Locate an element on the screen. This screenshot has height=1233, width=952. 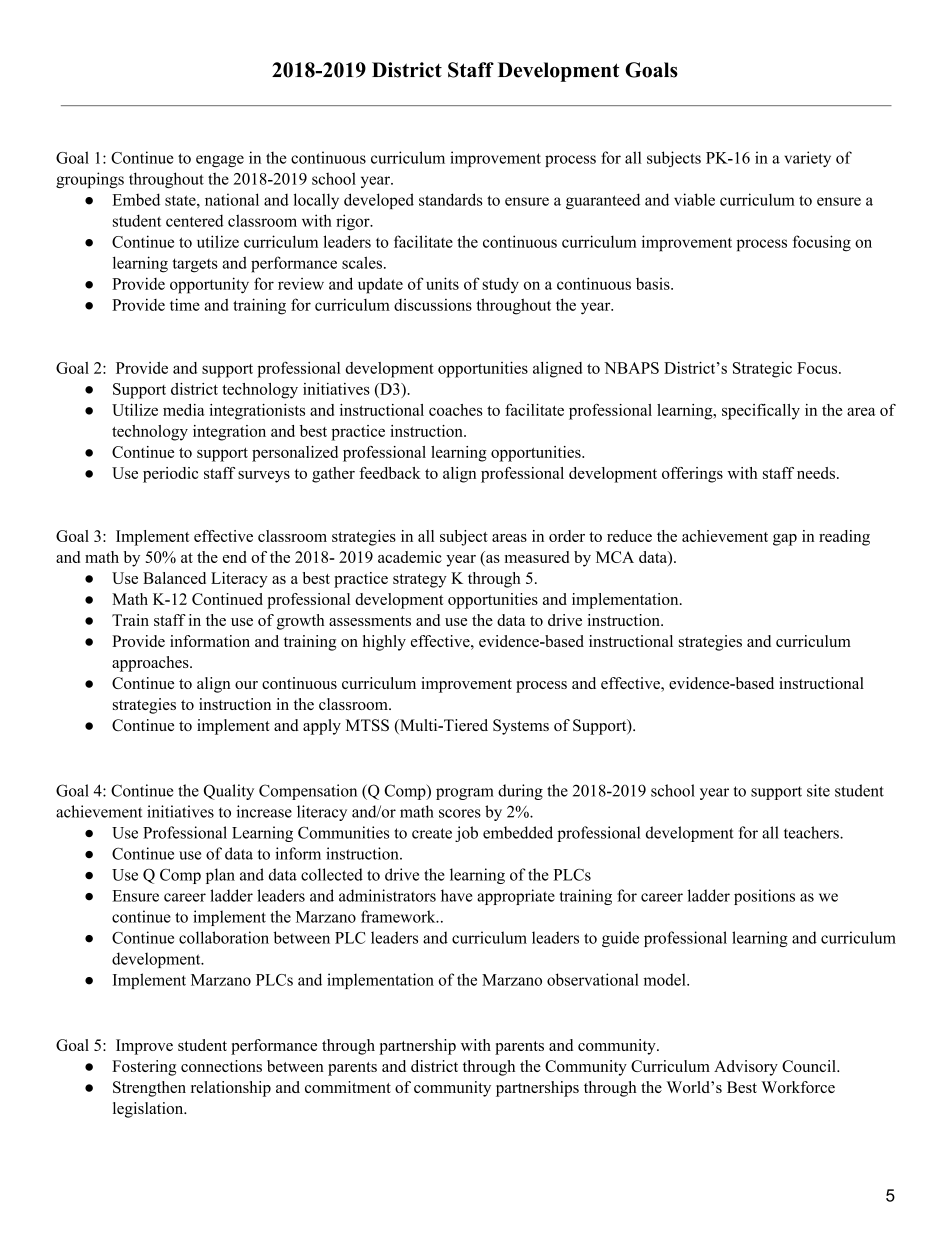
approaches is located at coordinates (151, 664).
